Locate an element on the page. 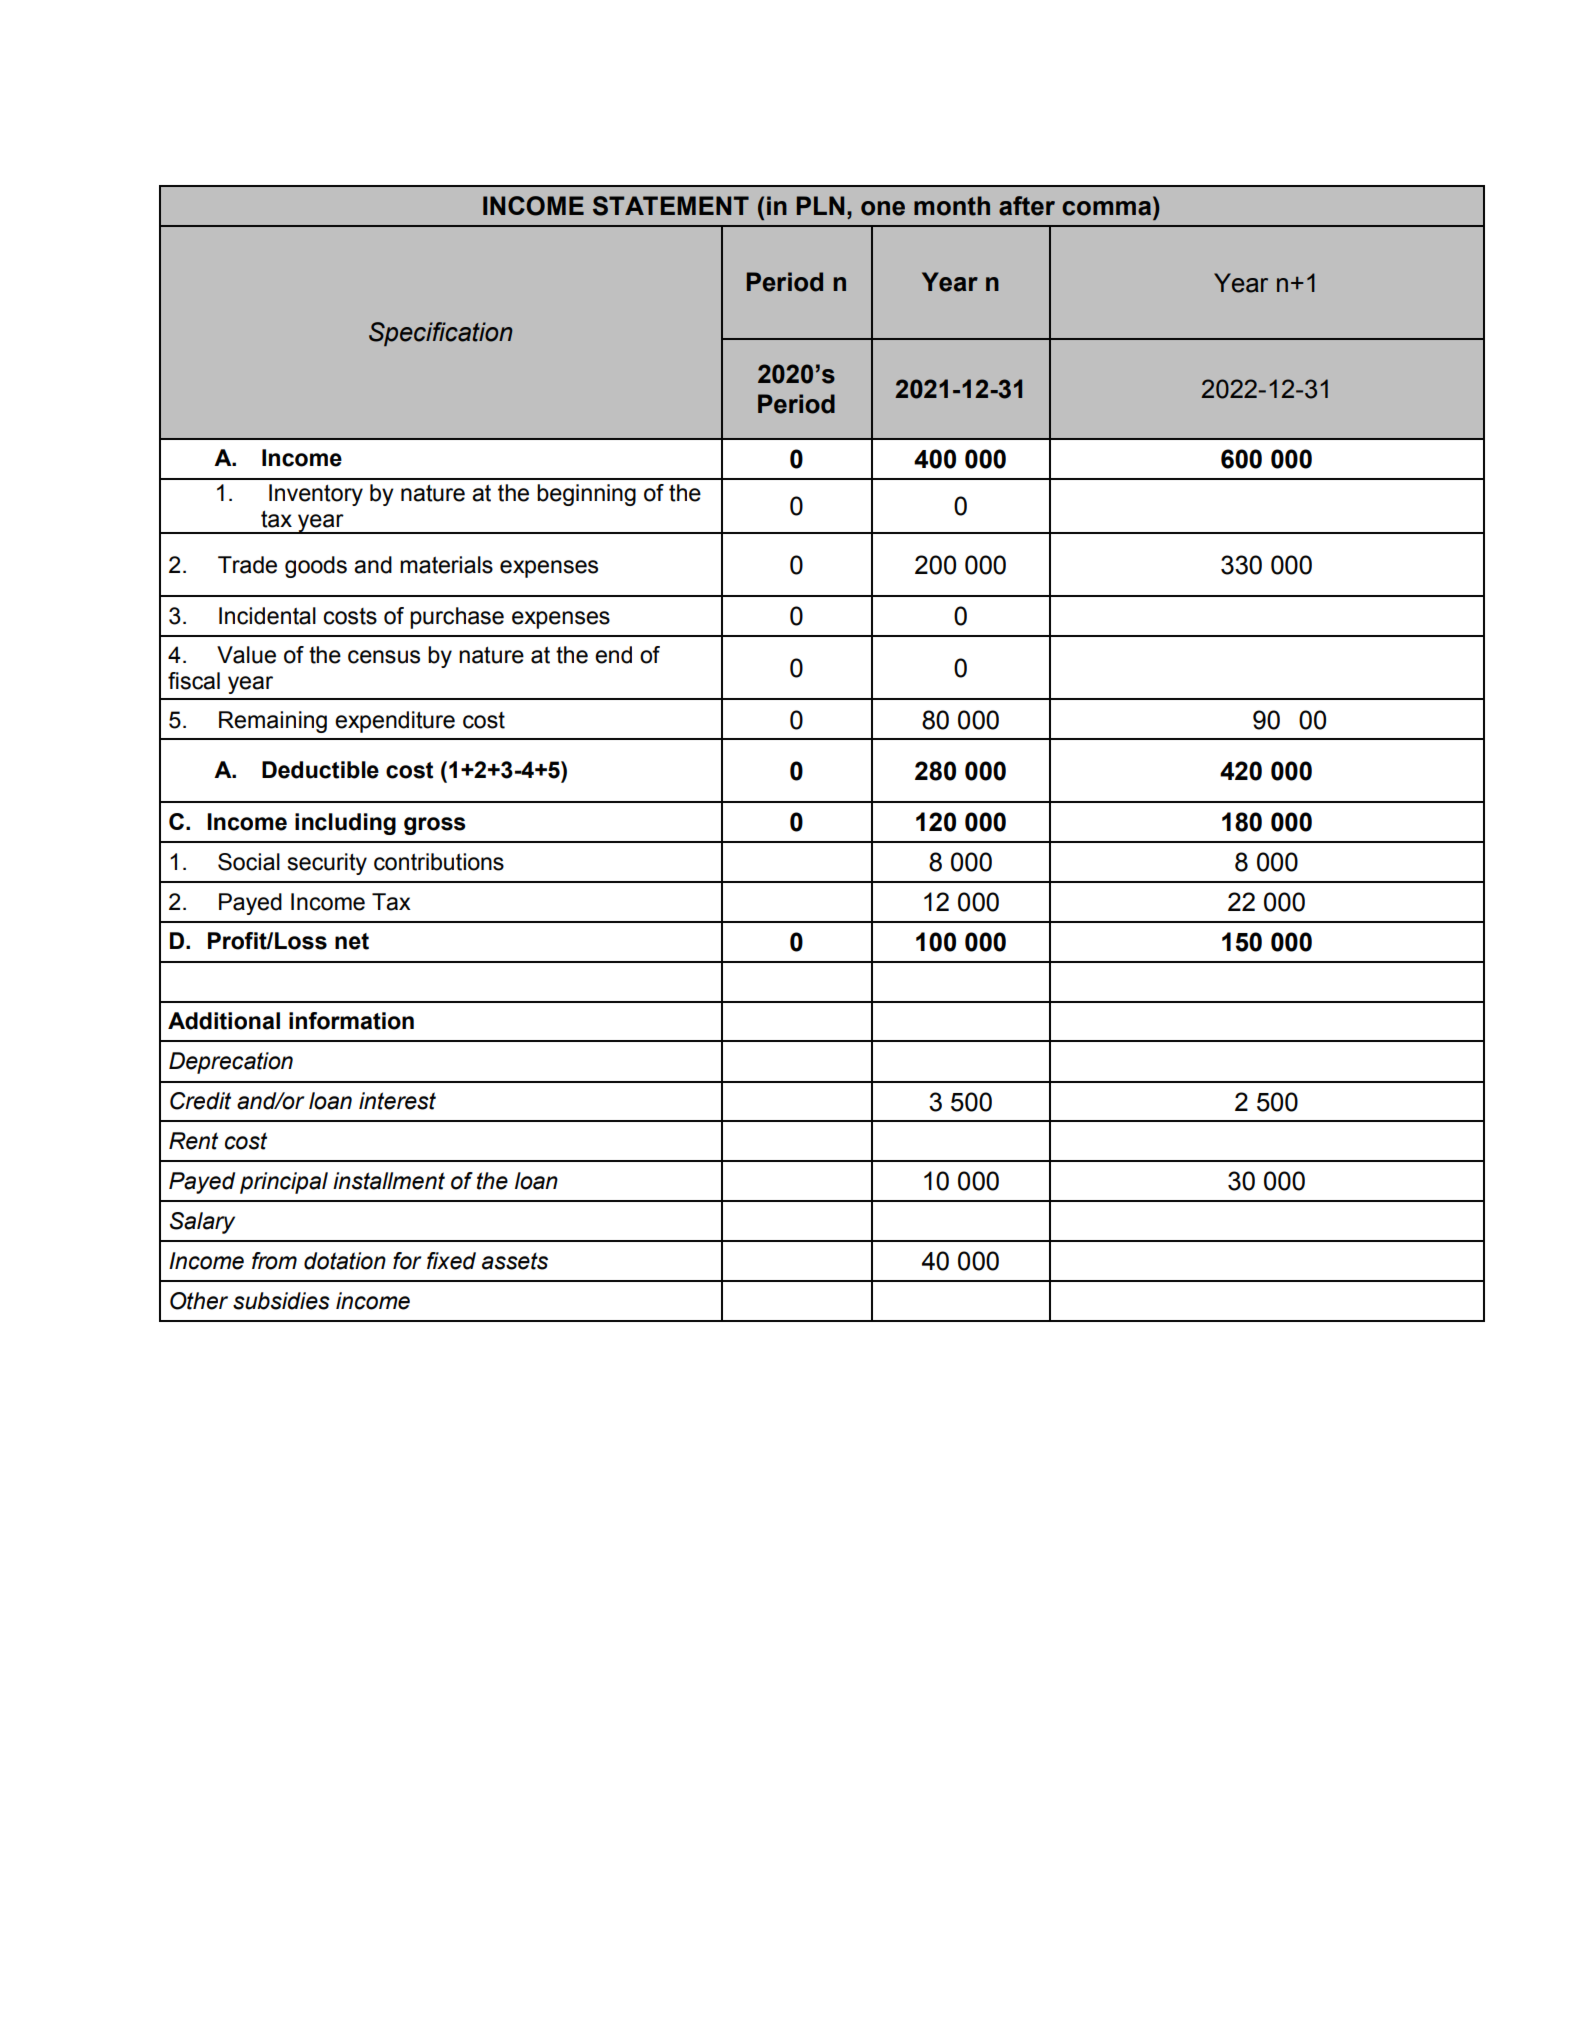 The image size is (1575, 2038). from is located at coordinates (274, 1261).
